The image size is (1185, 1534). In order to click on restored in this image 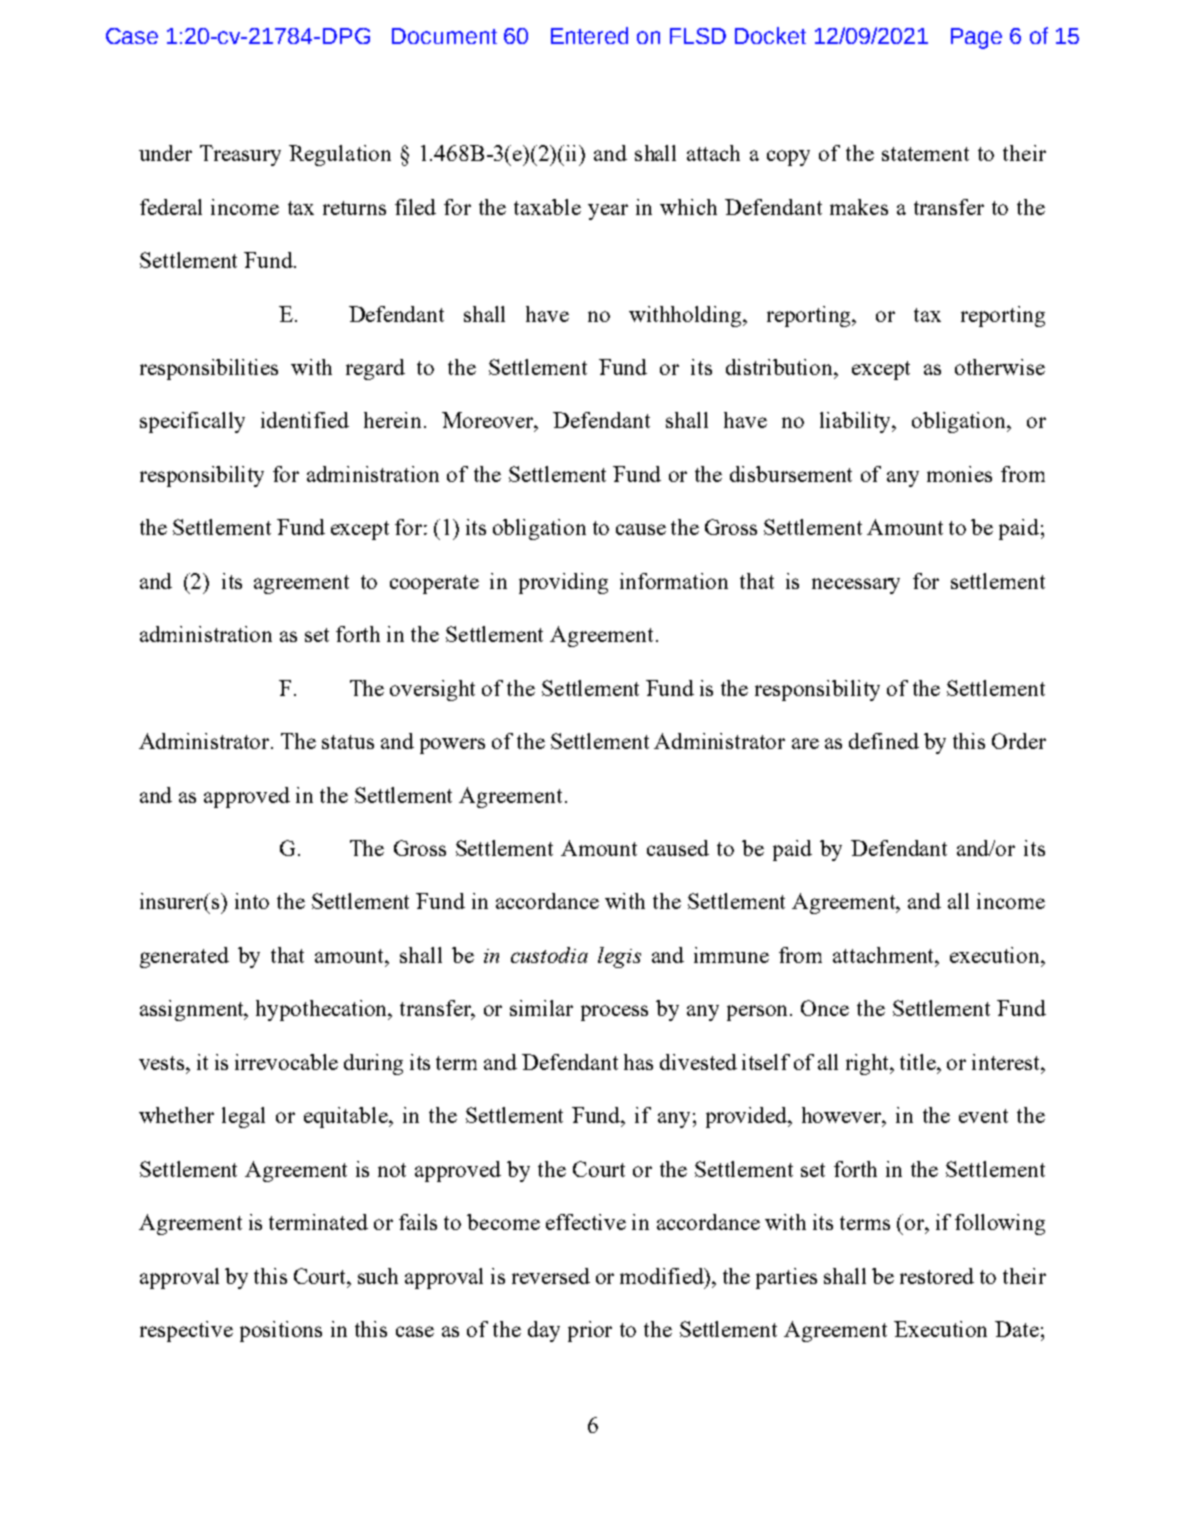, I will do `click(937, 1276)`.
